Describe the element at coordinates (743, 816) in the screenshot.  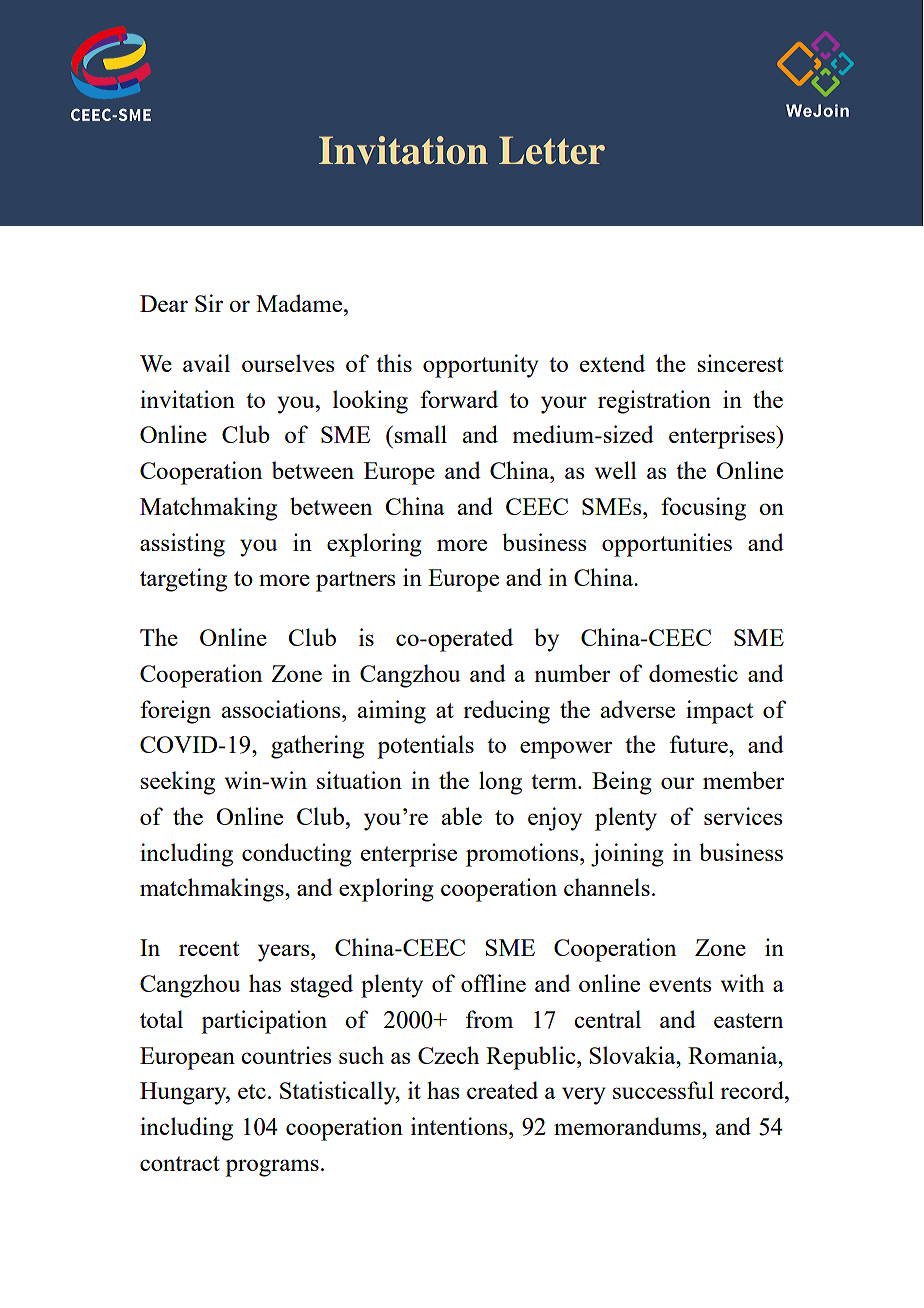
I see `services` at that location.
